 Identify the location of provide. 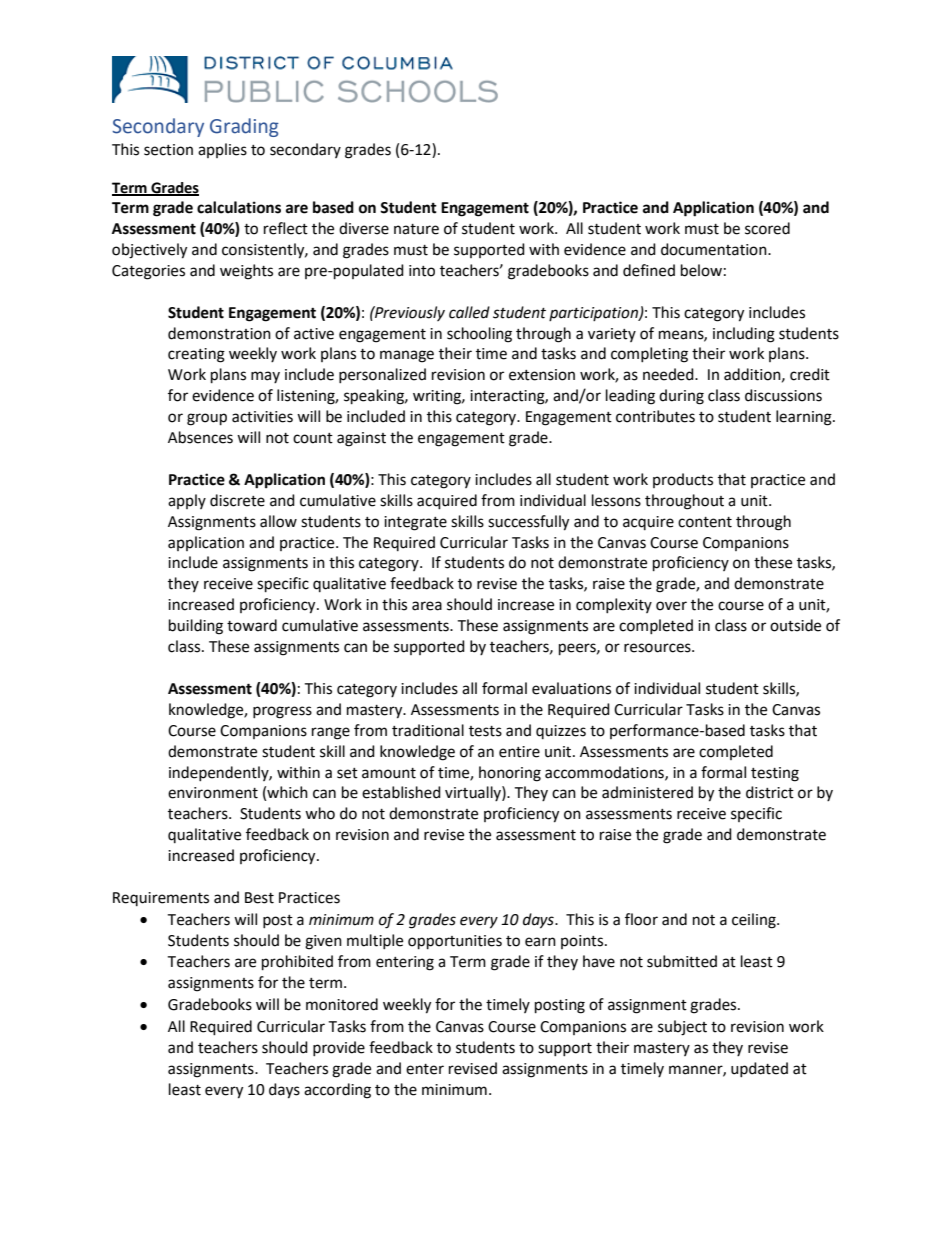
(339, 1048).
